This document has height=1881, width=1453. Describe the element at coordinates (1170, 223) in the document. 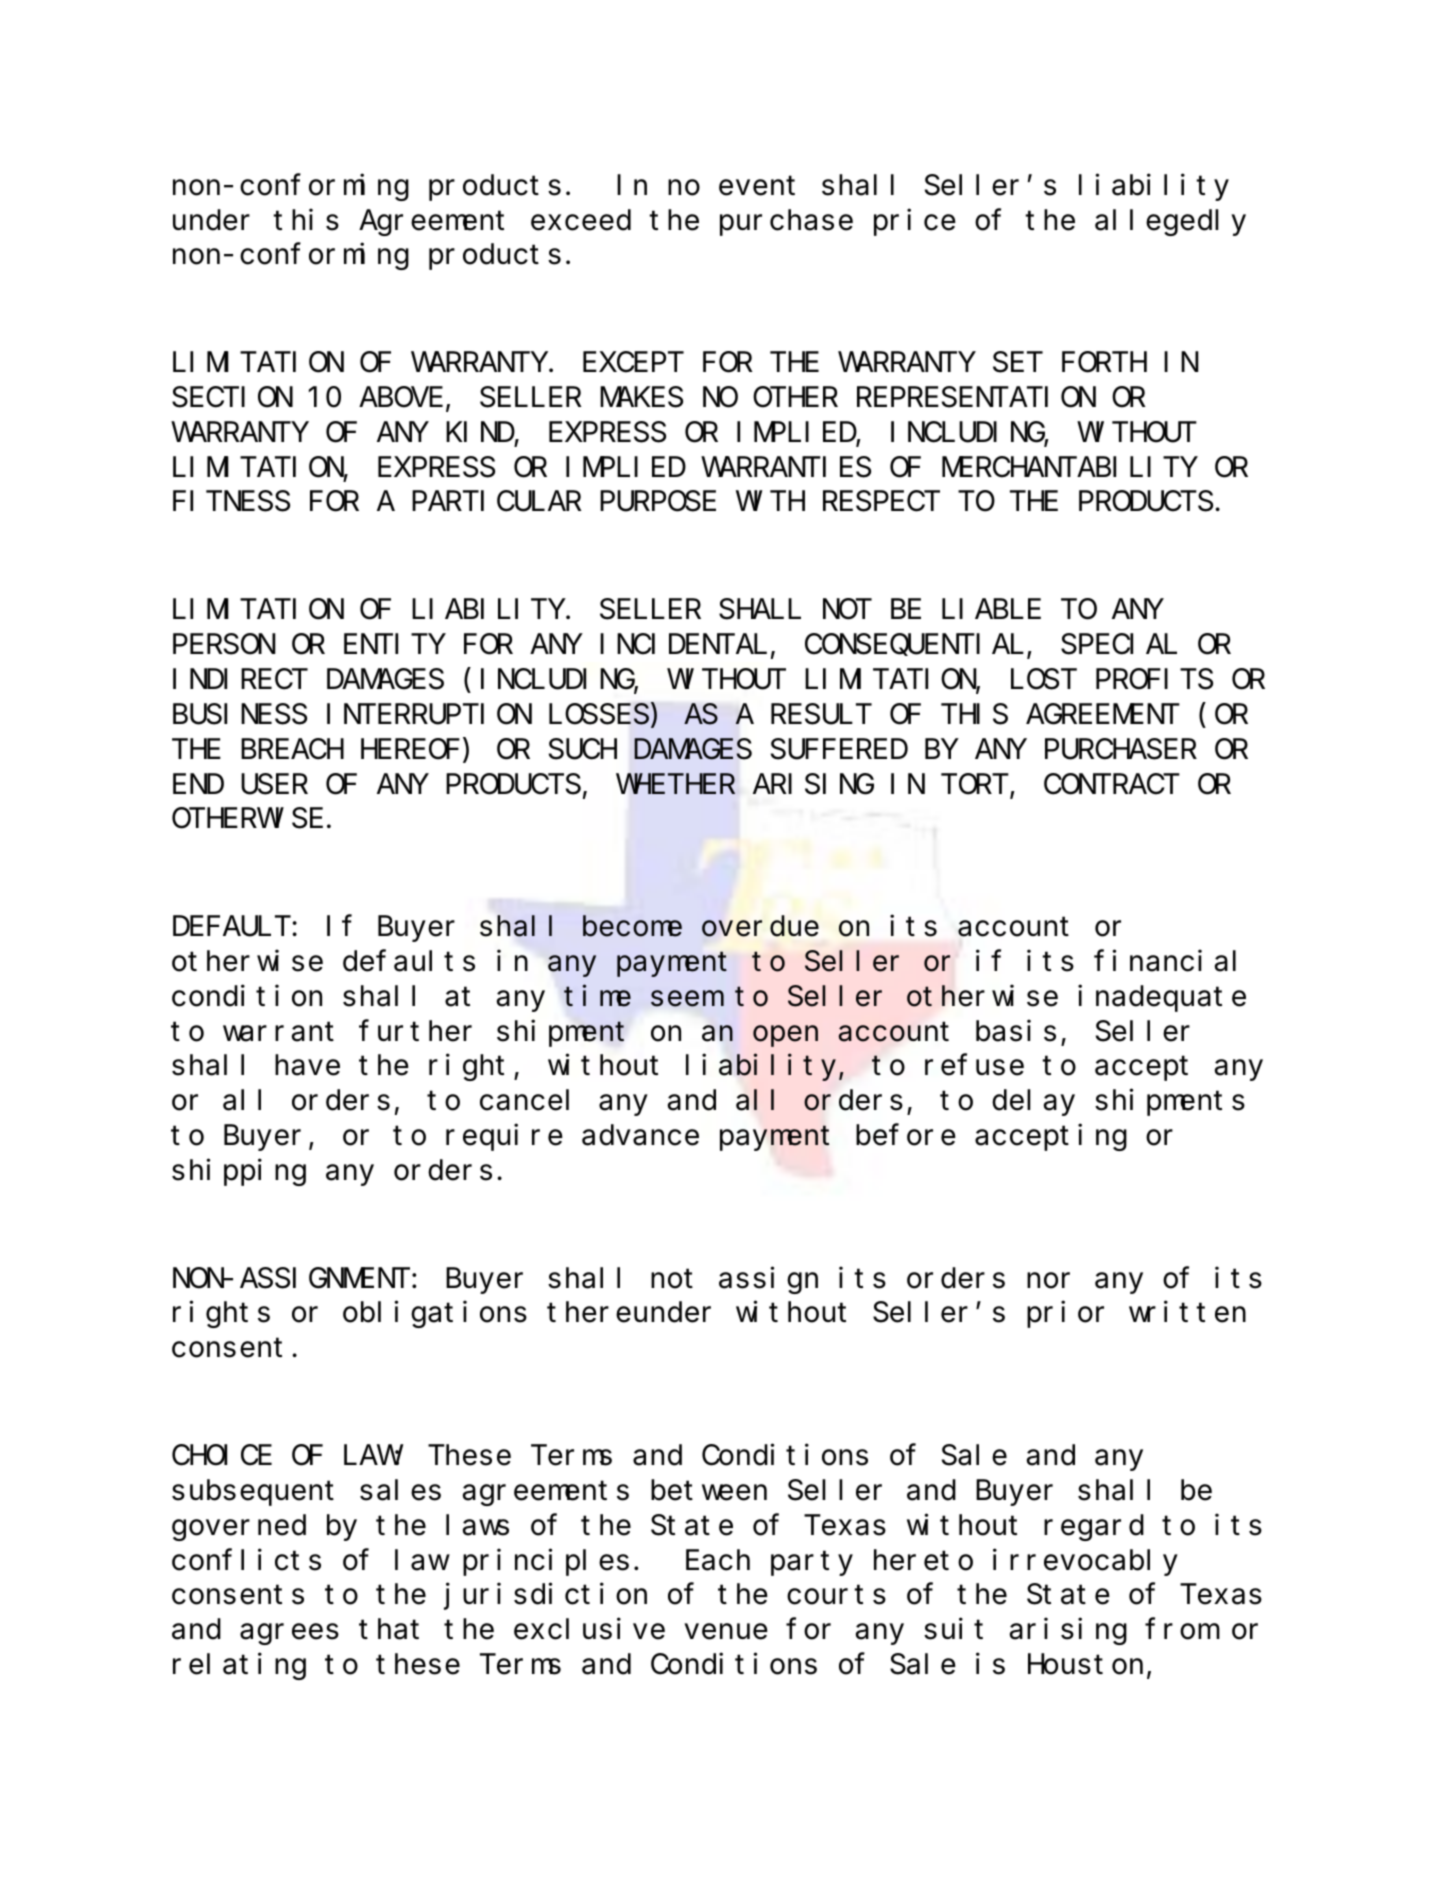

I see `allegedly` at that location.
